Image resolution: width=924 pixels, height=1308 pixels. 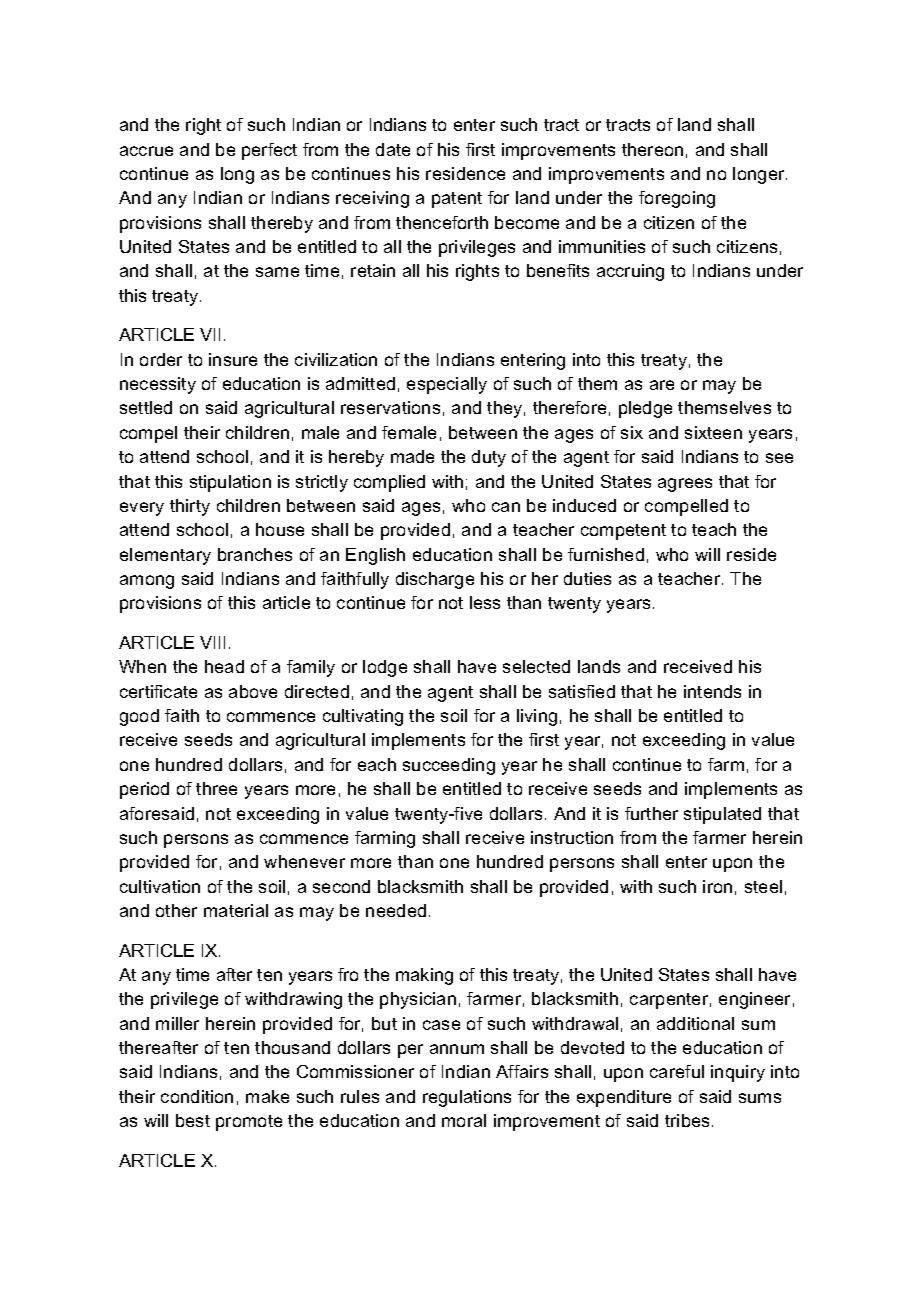 I want to click on duty, so click(x=489, y=458).
